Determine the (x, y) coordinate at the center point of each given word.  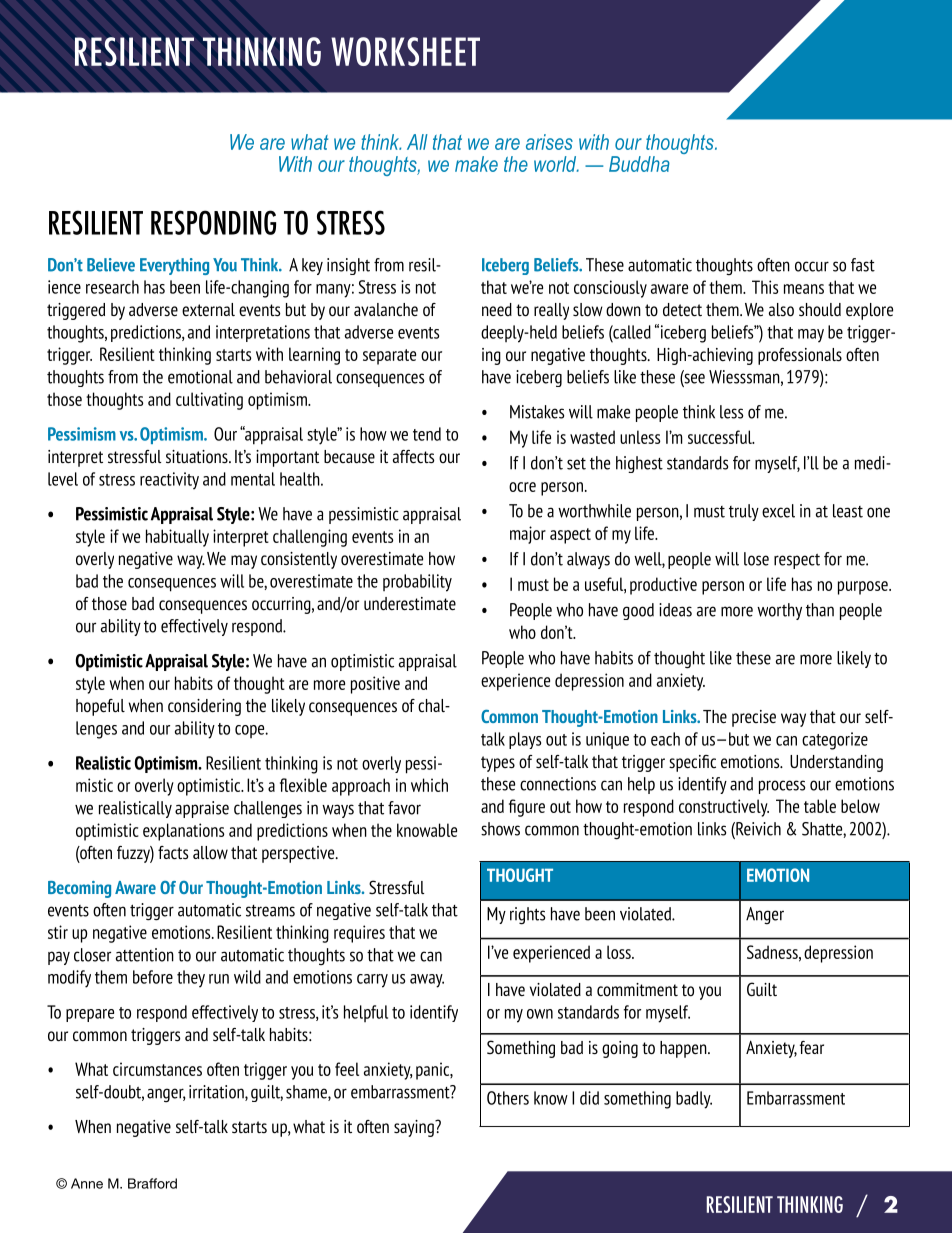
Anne (87, 1183)
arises (549, 142)
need (497, 309)
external (208, 309)
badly (694, 1100)
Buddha (639, 164)
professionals (800, 356)
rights (527, 916)
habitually (177, 538)
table (820, 806)
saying (415, 1128)
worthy (779, 611)
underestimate (410, 603)
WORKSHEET (405, 51)
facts (173, 852)
